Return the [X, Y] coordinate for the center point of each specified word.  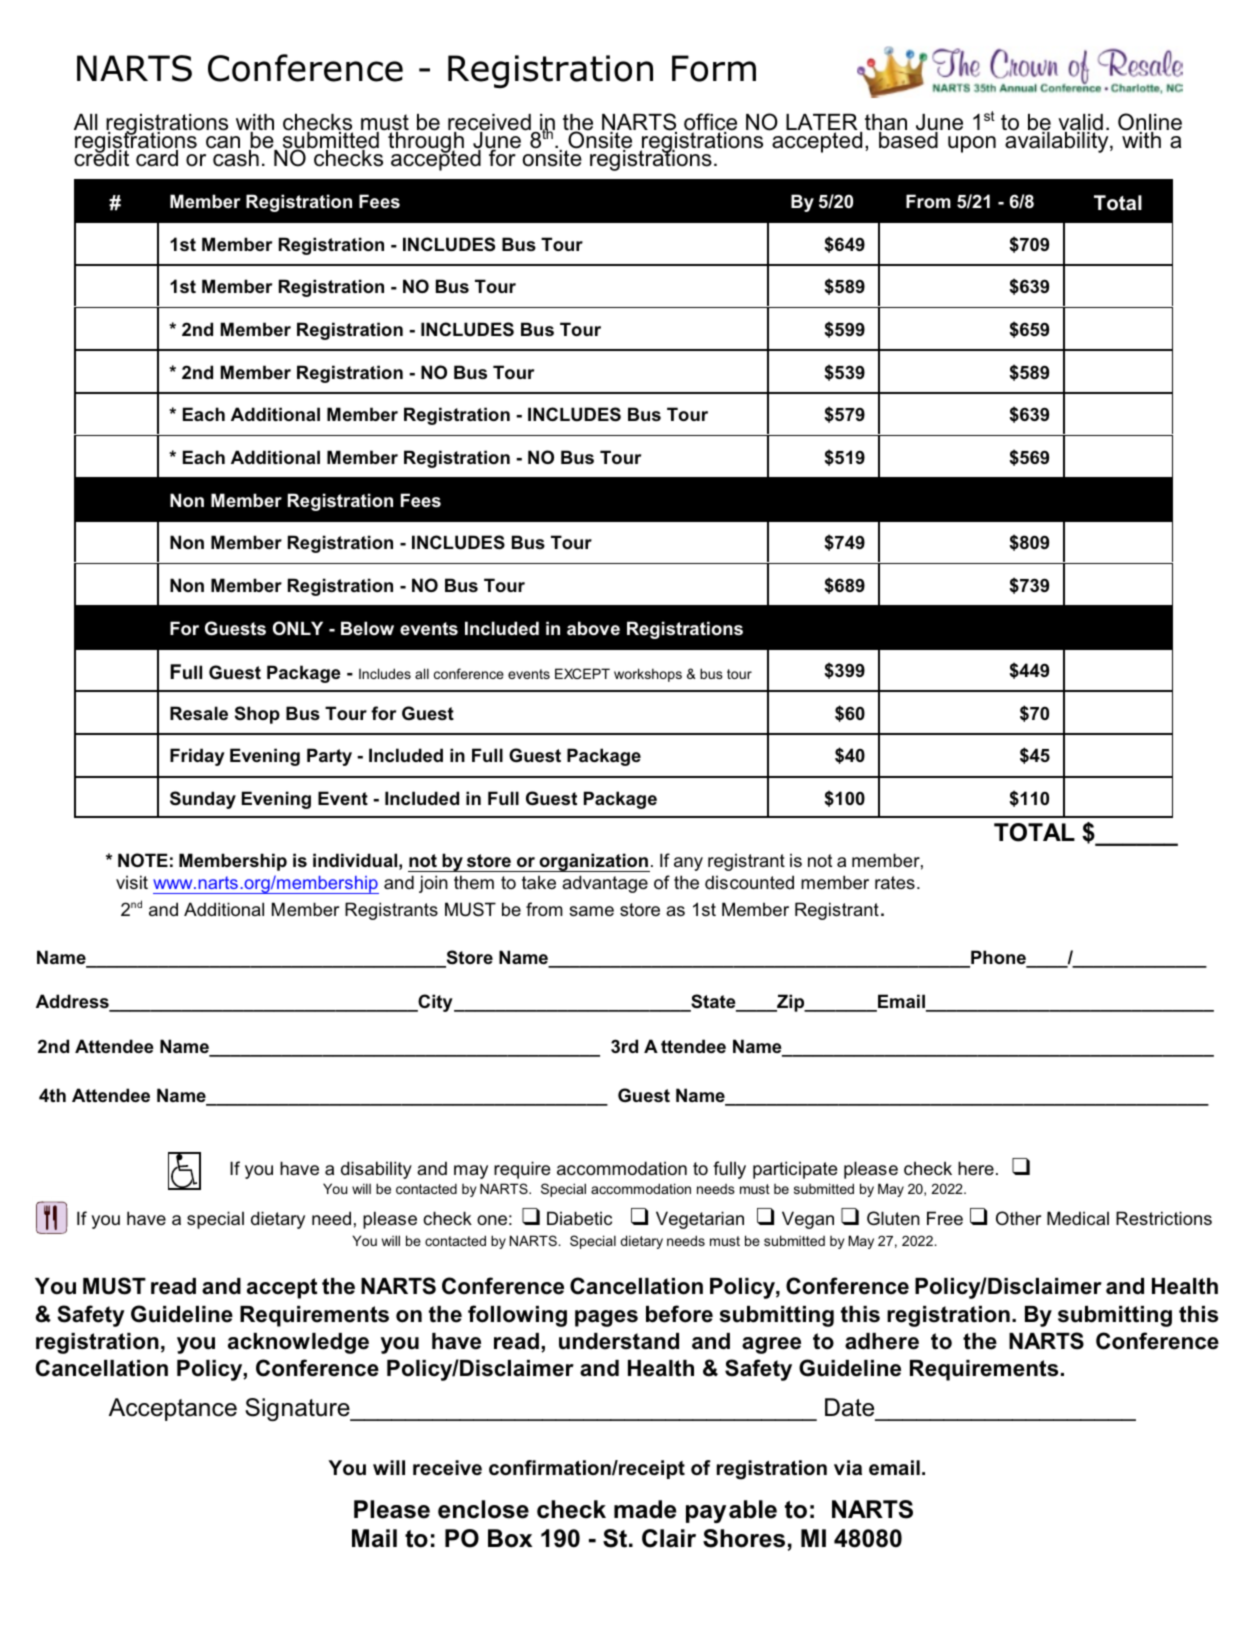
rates [895, 882]
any [688, 864]
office [710, 123]
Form [714, 68]
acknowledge [298, 1343]
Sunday [203, 800]
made [645, 1509]
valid [1080, 123]
